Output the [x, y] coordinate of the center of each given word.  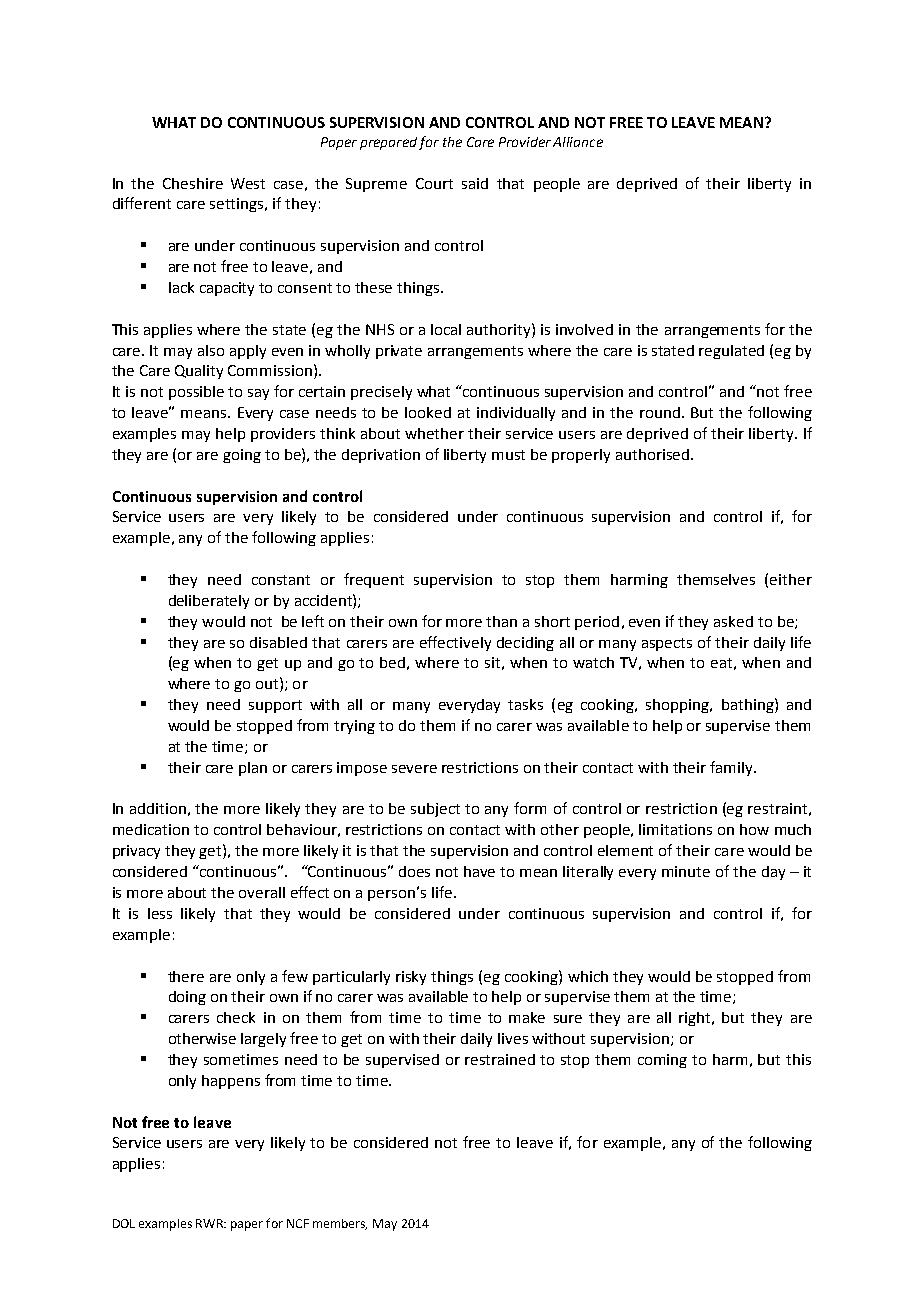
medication [151, 829]
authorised [652, 454]
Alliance [578, 142]
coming [662, 1061]
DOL [124, 1223]
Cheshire [193, 183]
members [340, 1224]
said [475, 183]
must [508, 455]
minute [686, 871]
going [242, 456]
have [479, 871]
